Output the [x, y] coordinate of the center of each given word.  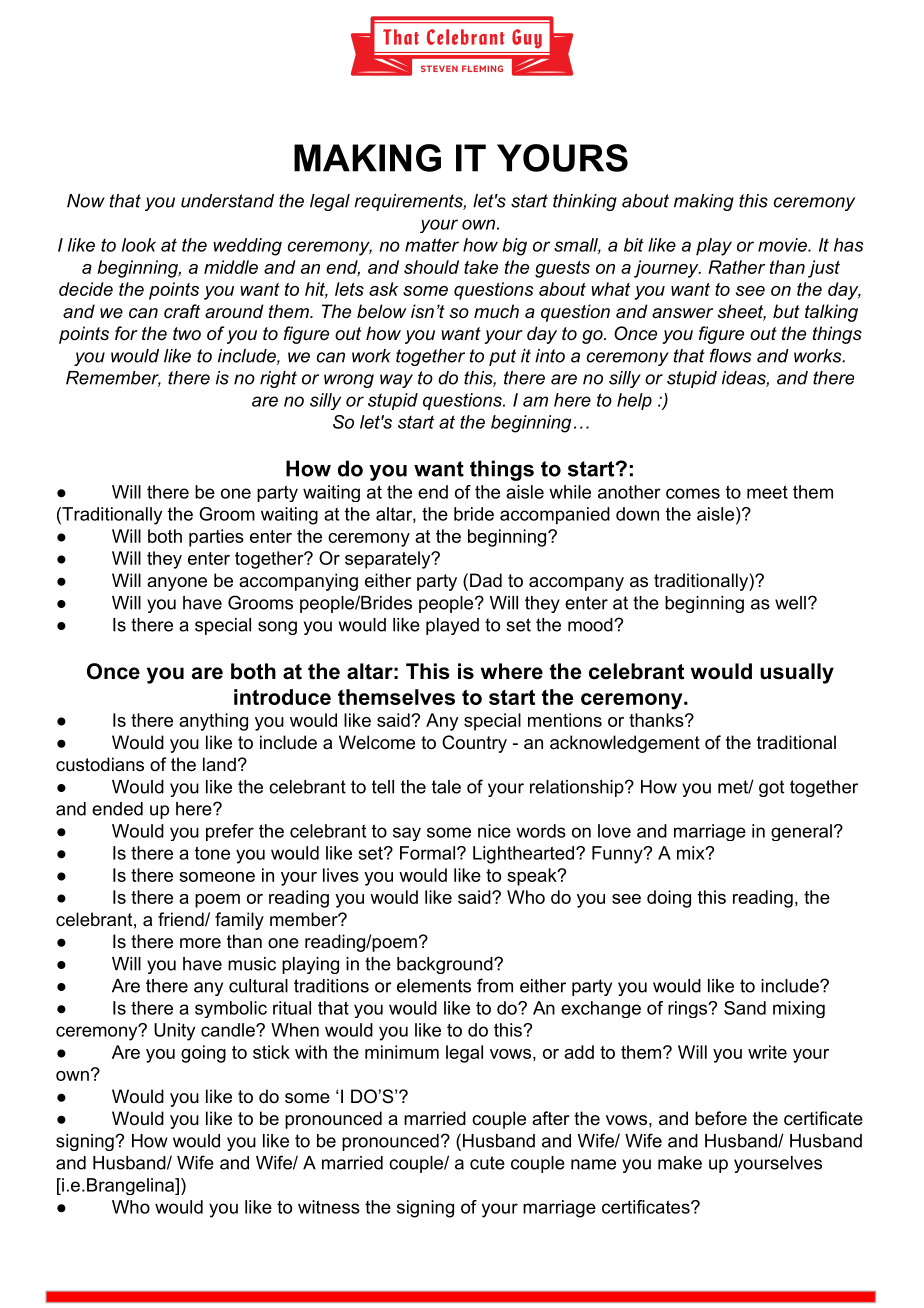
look [139, 245]
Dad [486, 580]
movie [783, 245]
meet [767, 492]
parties [216, 538]
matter [432, 245]
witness [329, 1207]
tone [212, 853]
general [801, 832]
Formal [427, 853]
